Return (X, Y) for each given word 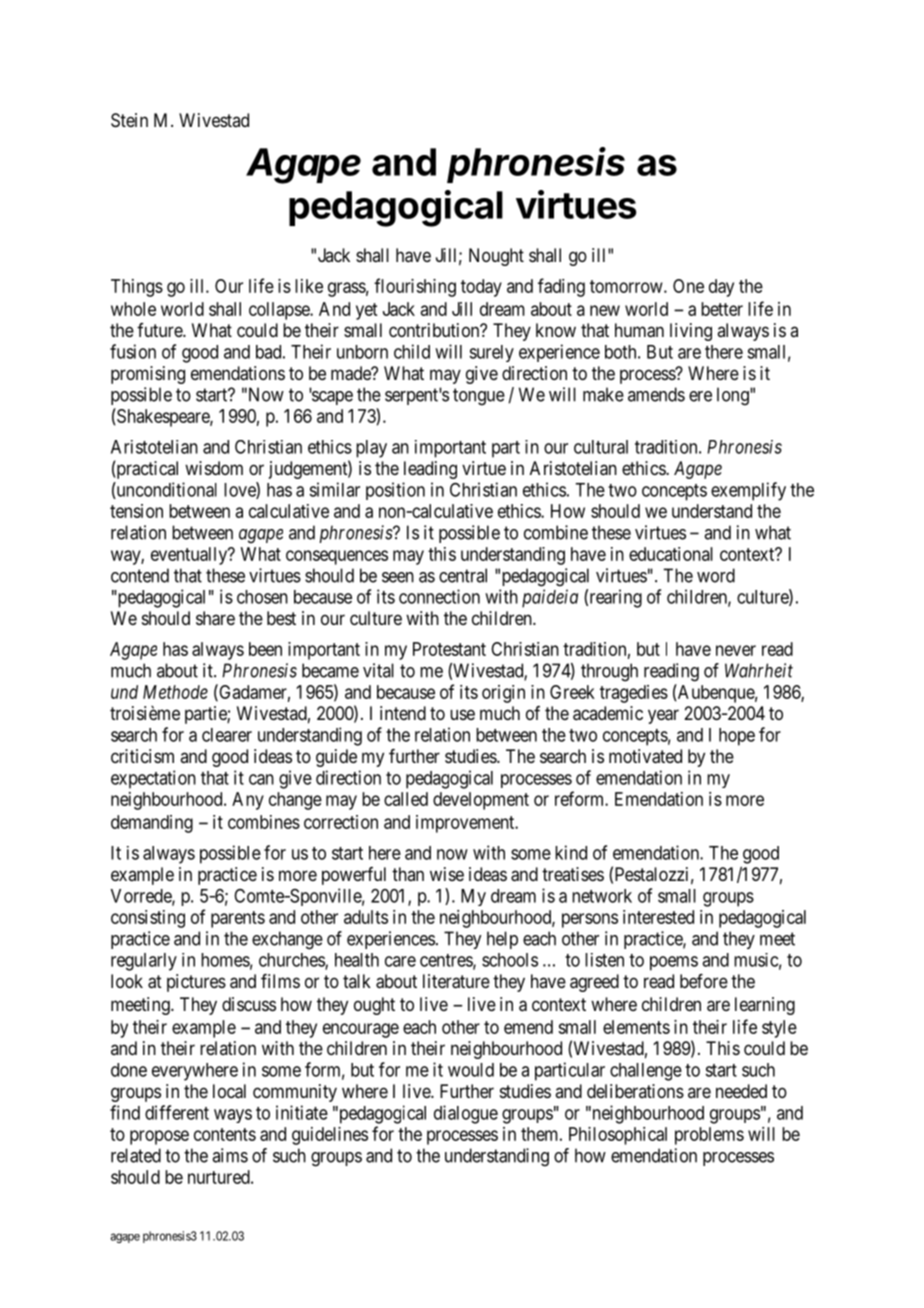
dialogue (466, 1114)
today (481, 288)
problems (709, 1136)
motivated (645, 756)
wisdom (214, 468)
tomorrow (627, 286)
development (481, 801)
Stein (129, 120)
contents (225, 1134)
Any (248, 801)
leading (430, 470)
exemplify (748, 491)
